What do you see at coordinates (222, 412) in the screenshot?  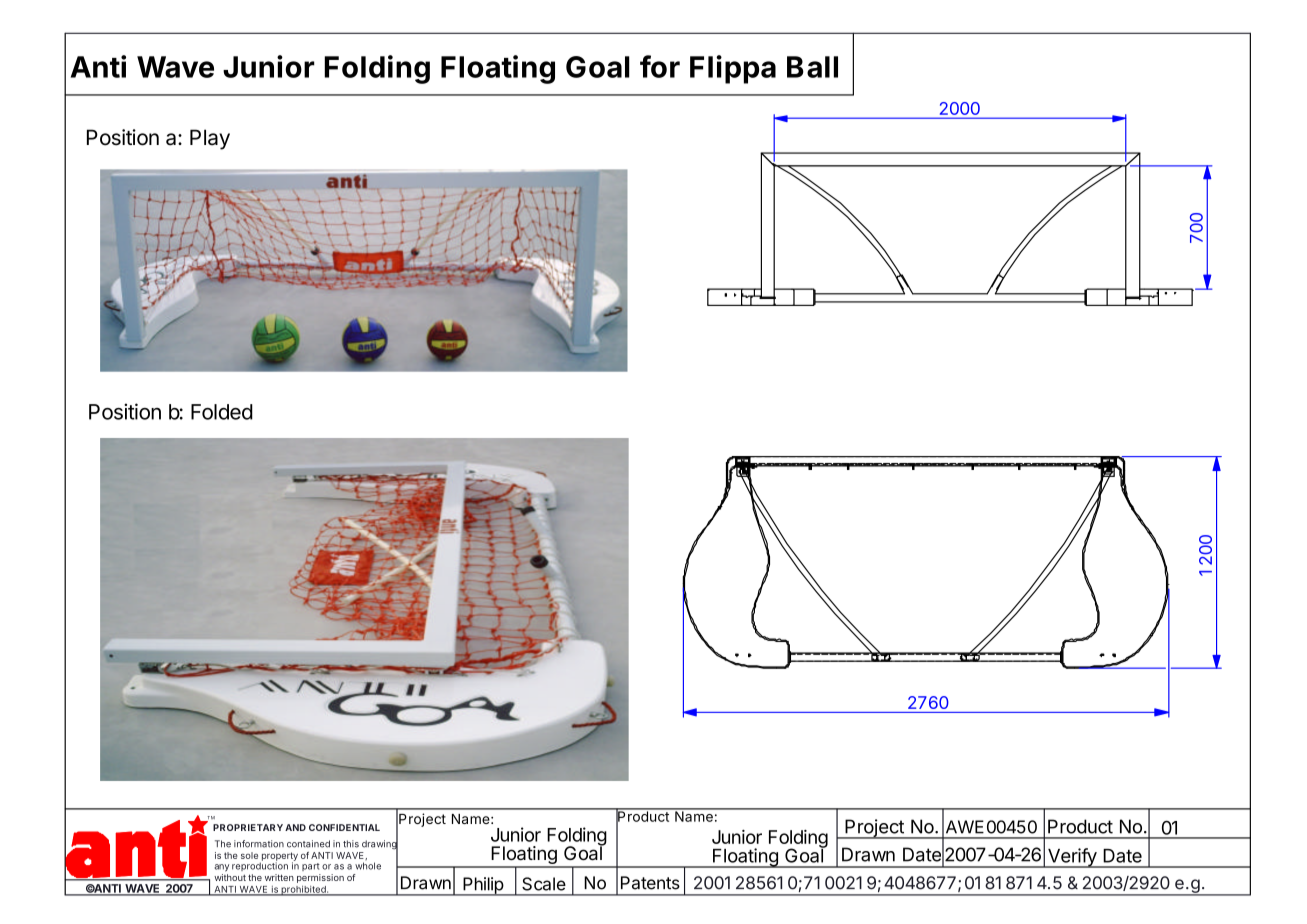 I see `Folded` at bounding box center [222, 412].
